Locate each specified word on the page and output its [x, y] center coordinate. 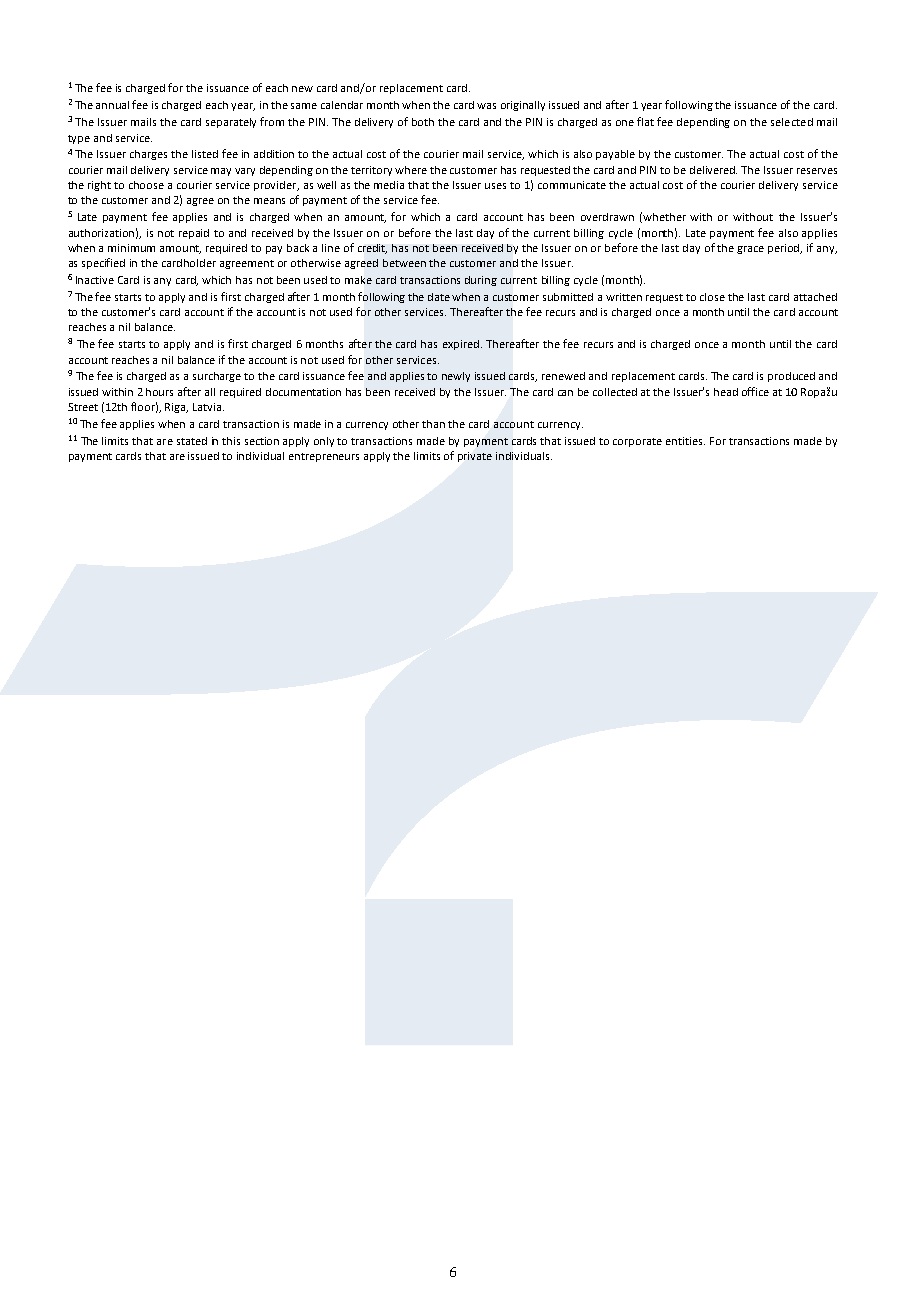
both [423, 122]
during [481, 281]
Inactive [95, 280]
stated [192, 441]
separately [231, 123]
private [475, 457]
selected [792, 122]
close [712, 297]
